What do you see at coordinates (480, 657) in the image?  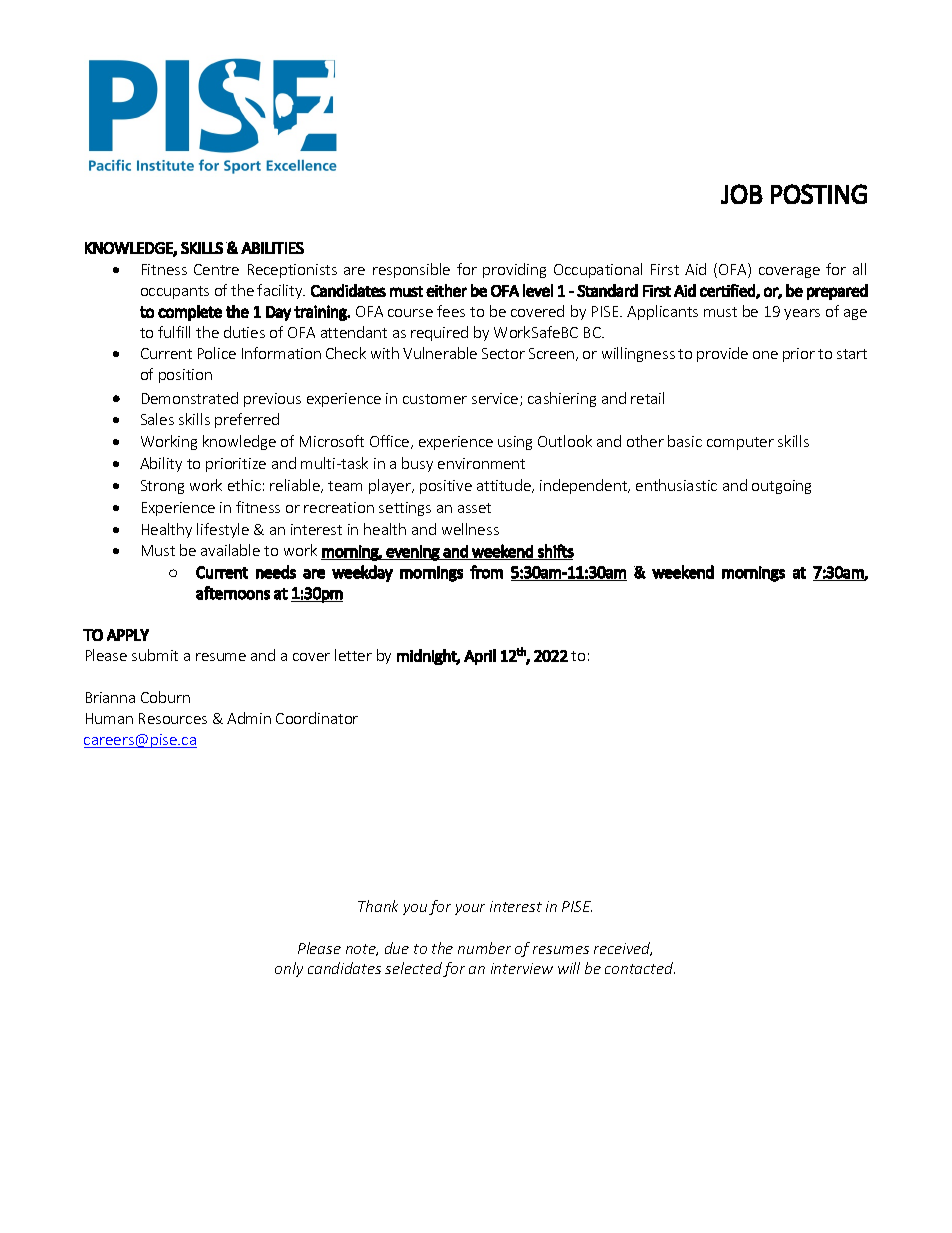 I see `April` at bounding box center [480, 657].
